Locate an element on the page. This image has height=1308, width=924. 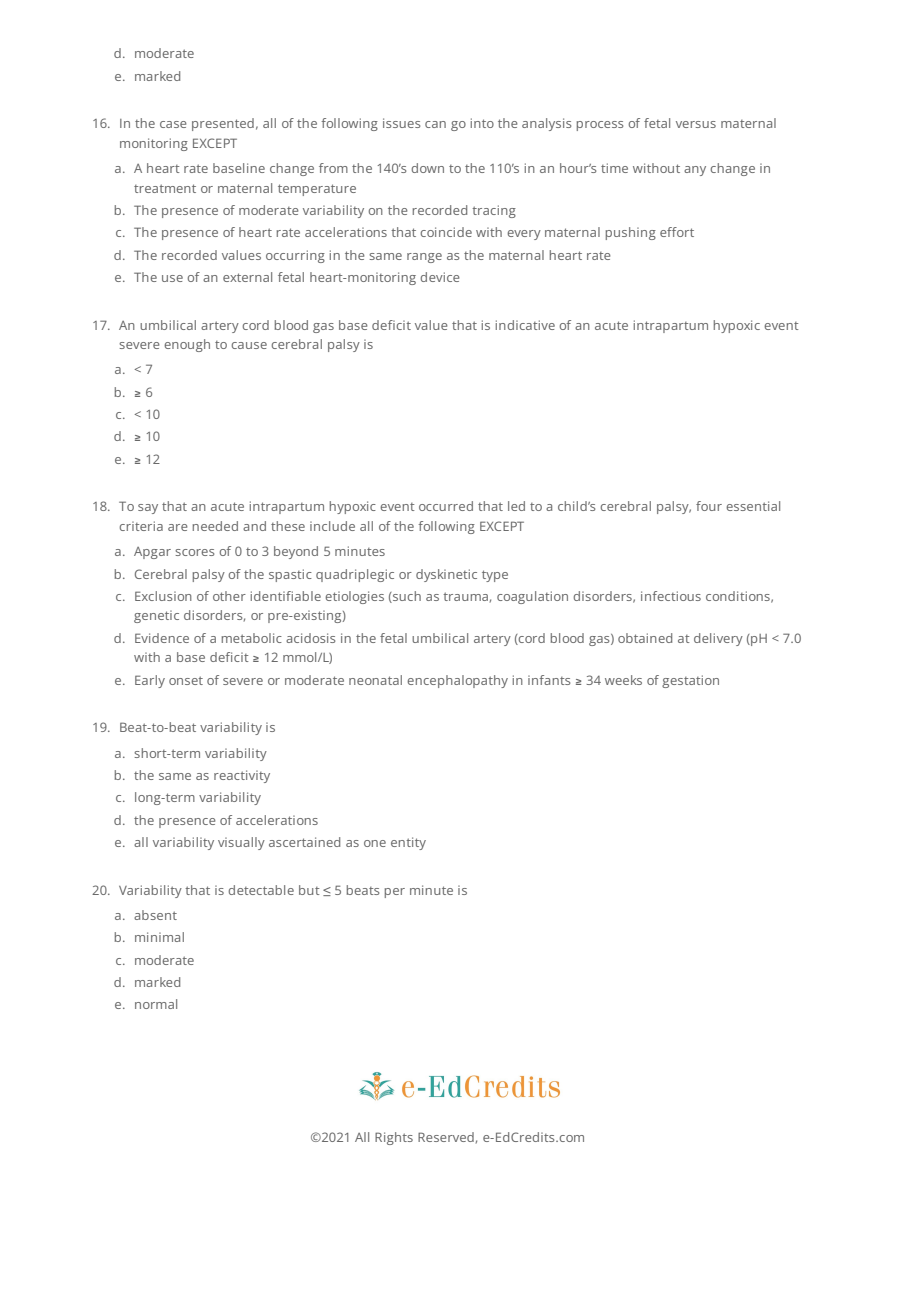
presented is located at coordinates (223, 124).
